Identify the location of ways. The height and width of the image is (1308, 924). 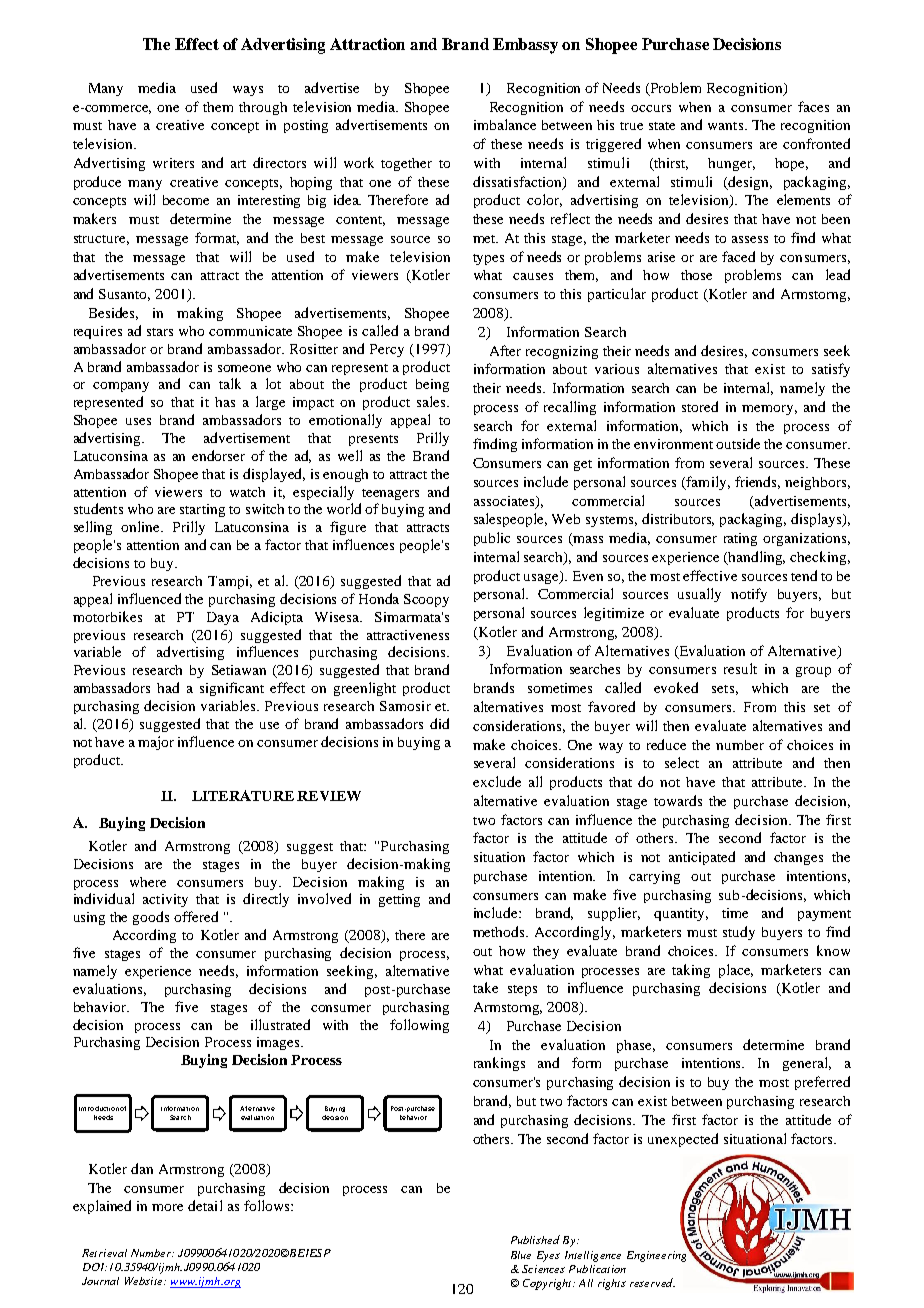
(248, 91).
